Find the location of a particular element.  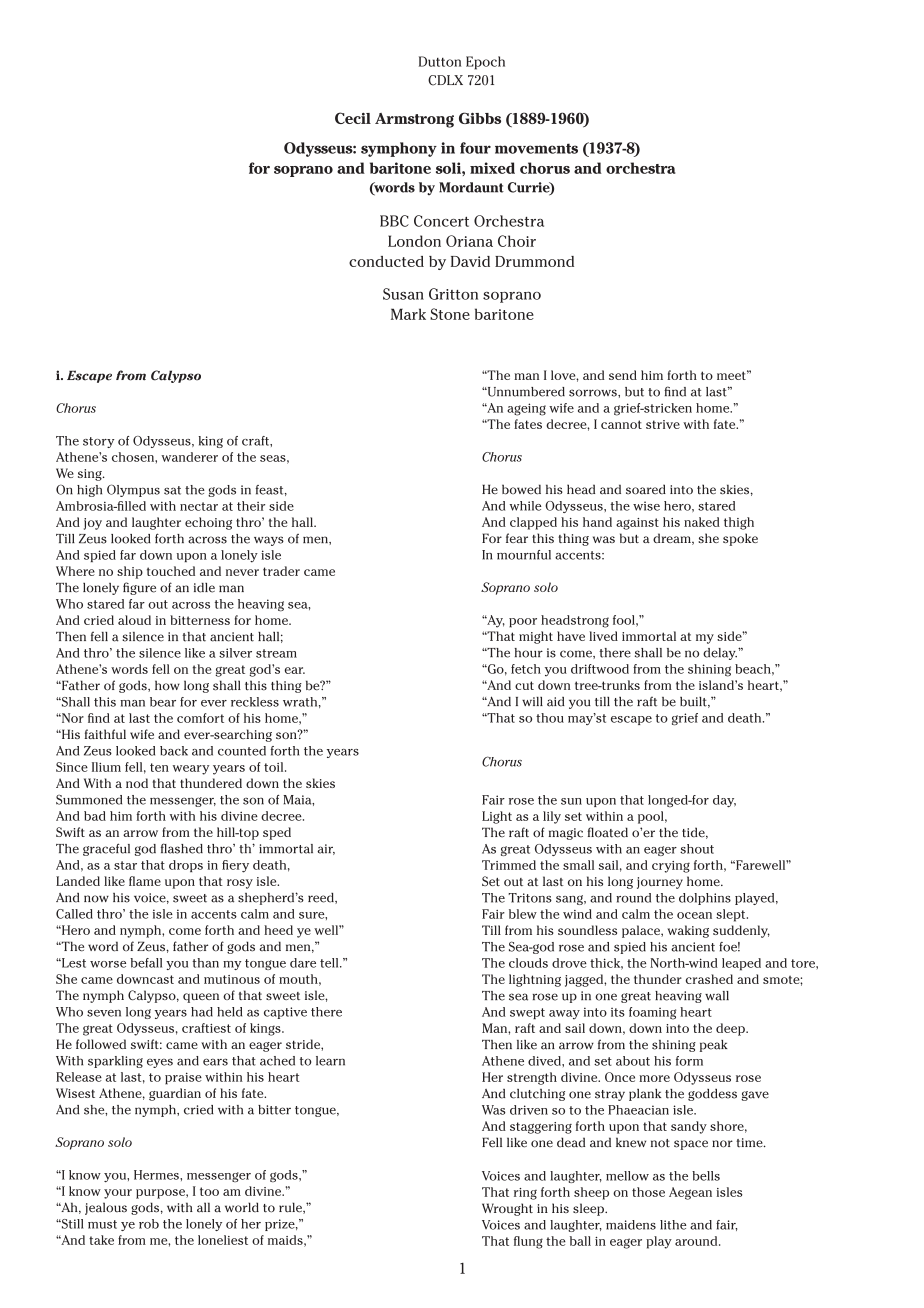

ocean is located at coordinates (694, 915).
